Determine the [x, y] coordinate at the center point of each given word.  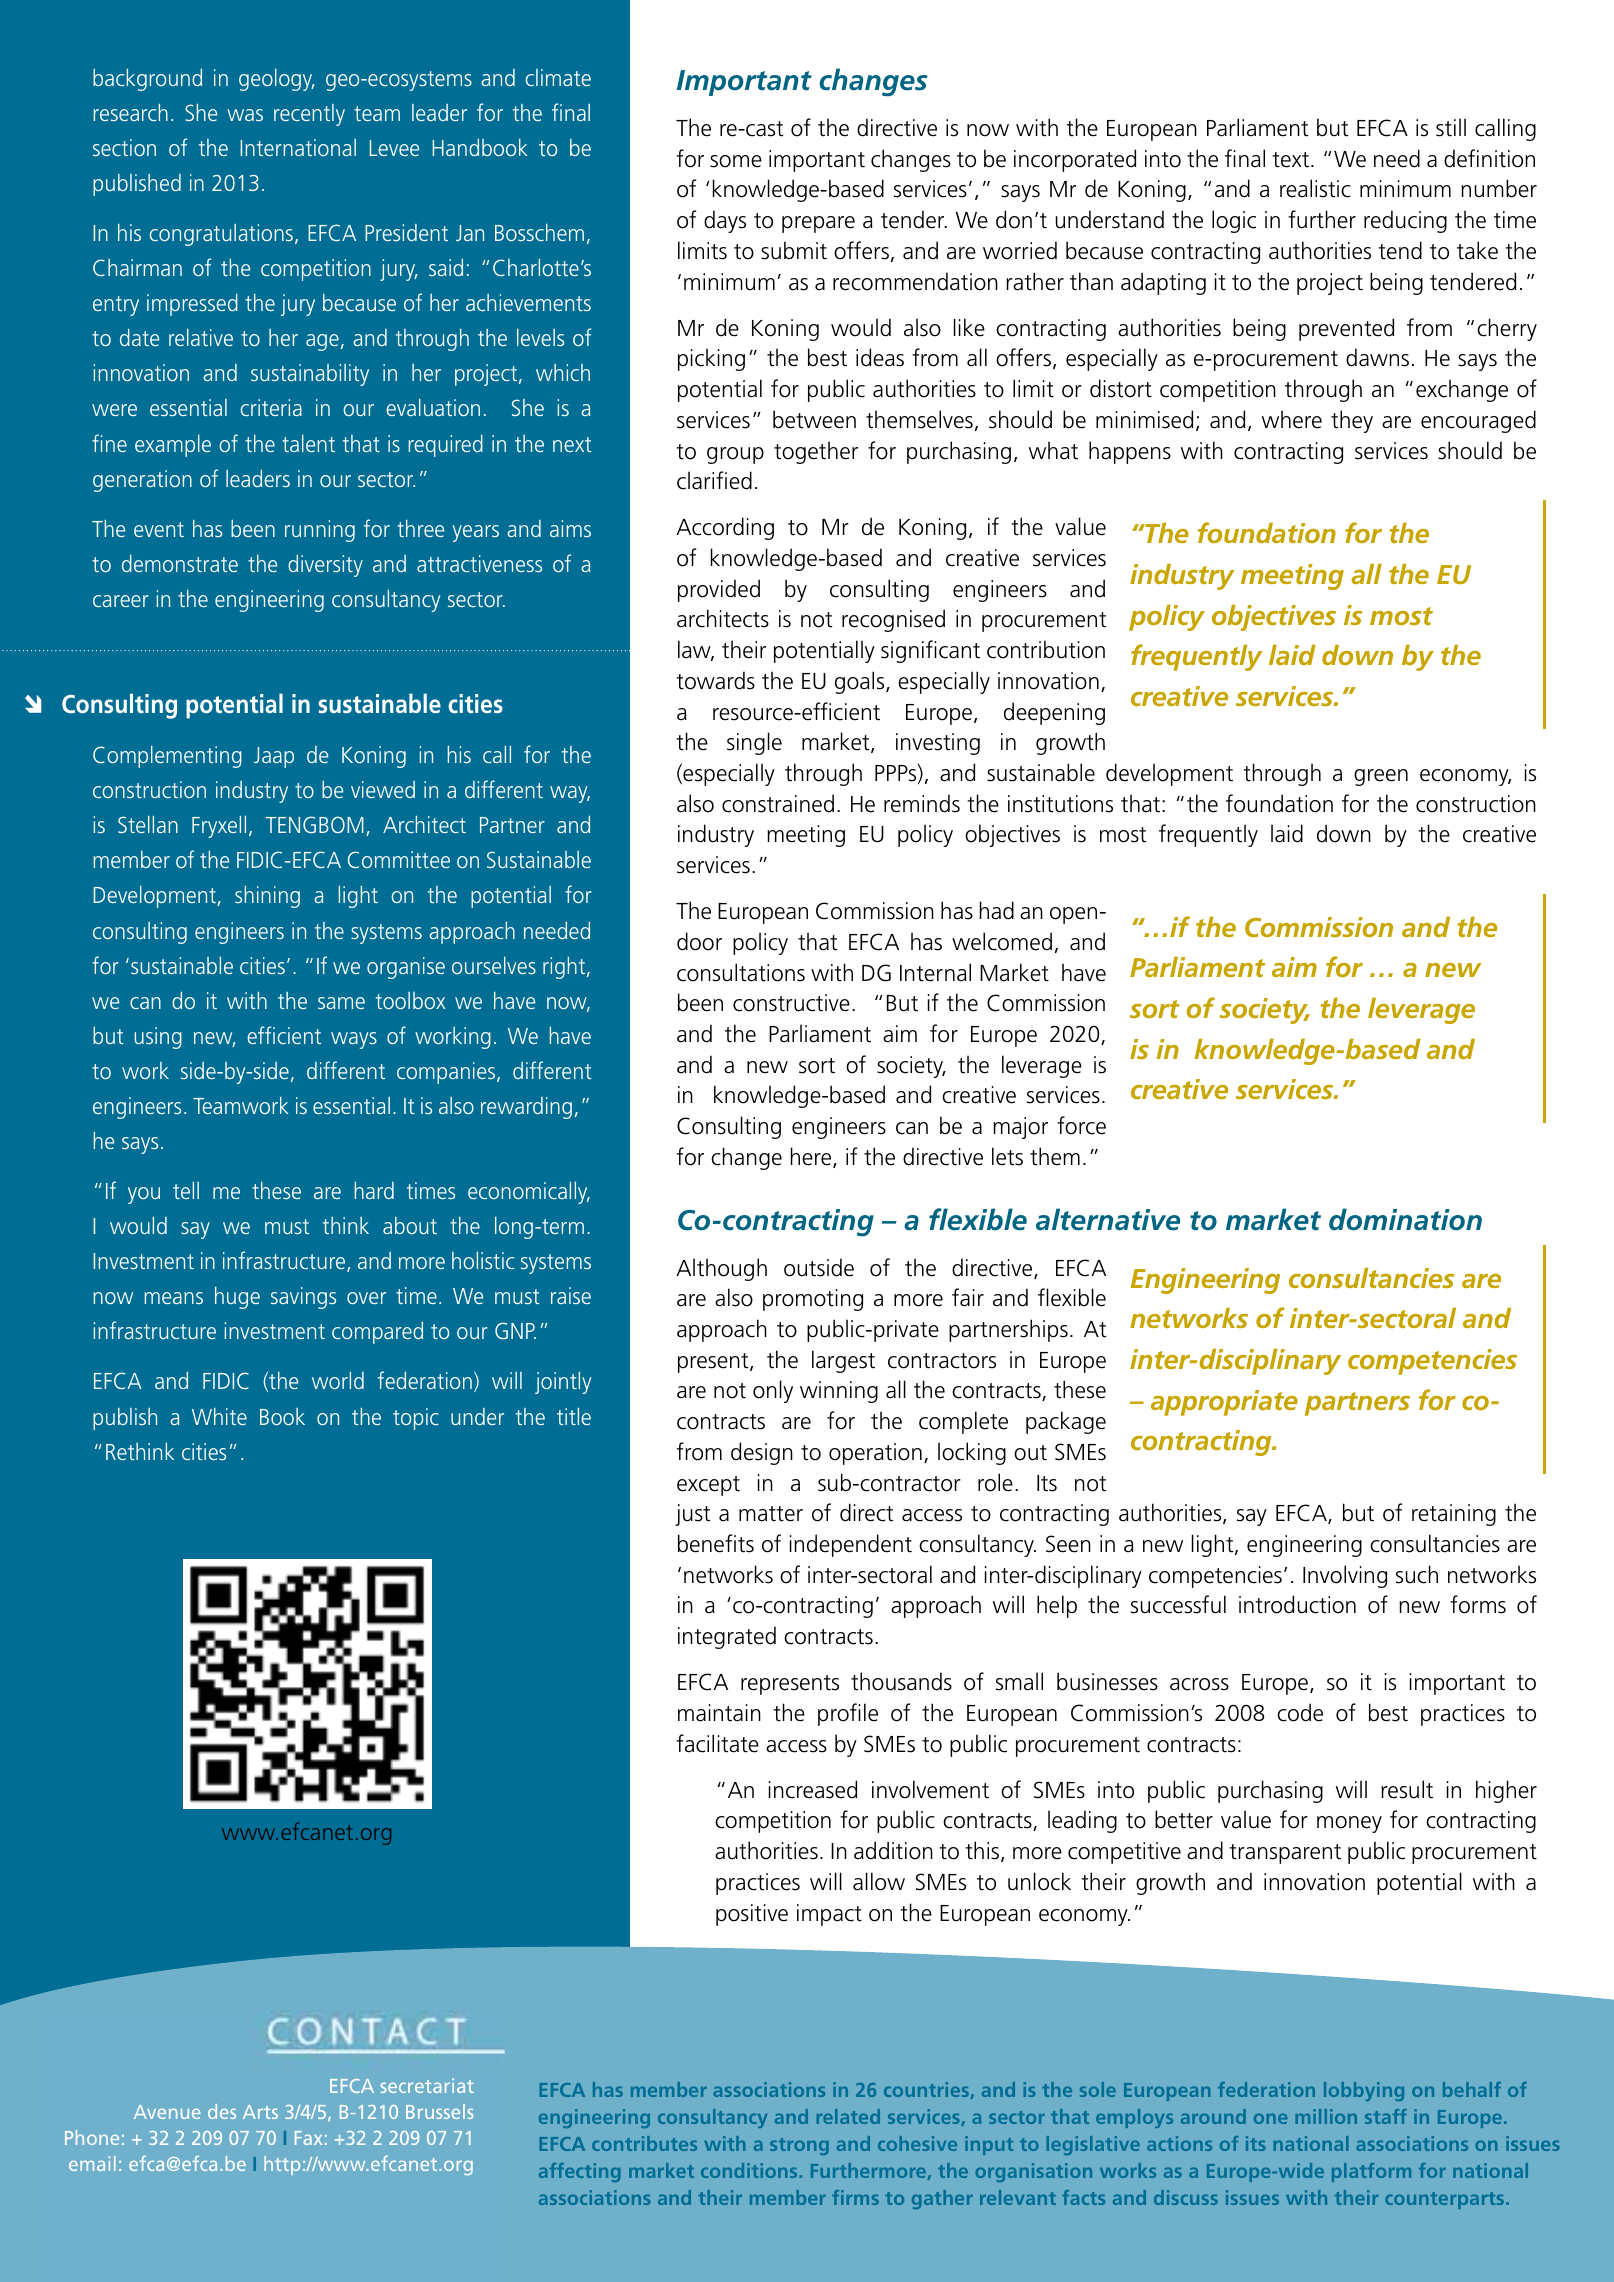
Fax [308, 2138]
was [245, 115]
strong [799, 2146]
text [1292, 160]
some [736, 161]
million [1326, 2116]
